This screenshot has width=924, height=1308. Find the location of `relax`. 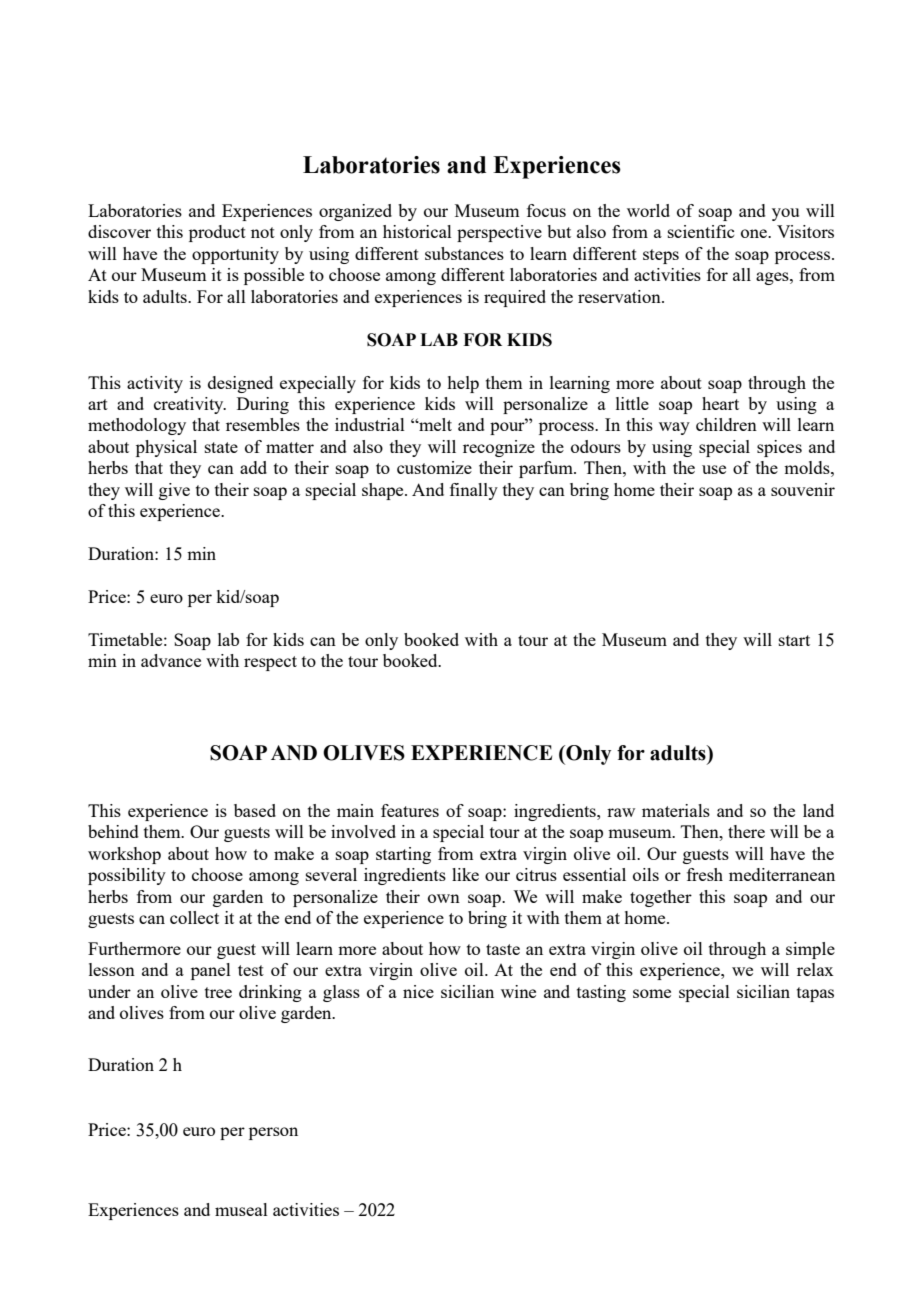

relax is located at coordinates (815, 969).
